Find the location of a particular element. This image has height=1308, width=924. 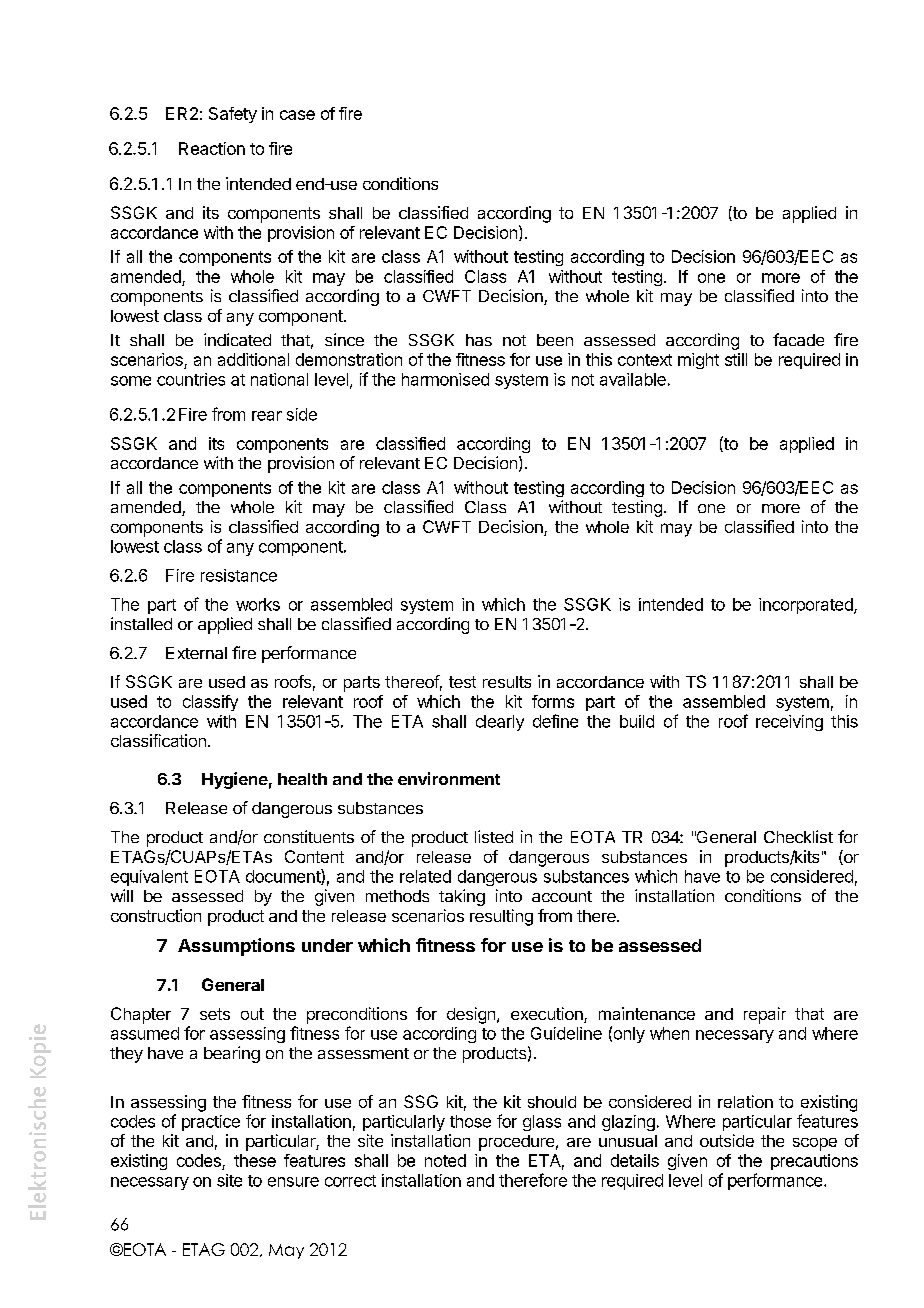

relation is located at coordinates (745, 1101).
